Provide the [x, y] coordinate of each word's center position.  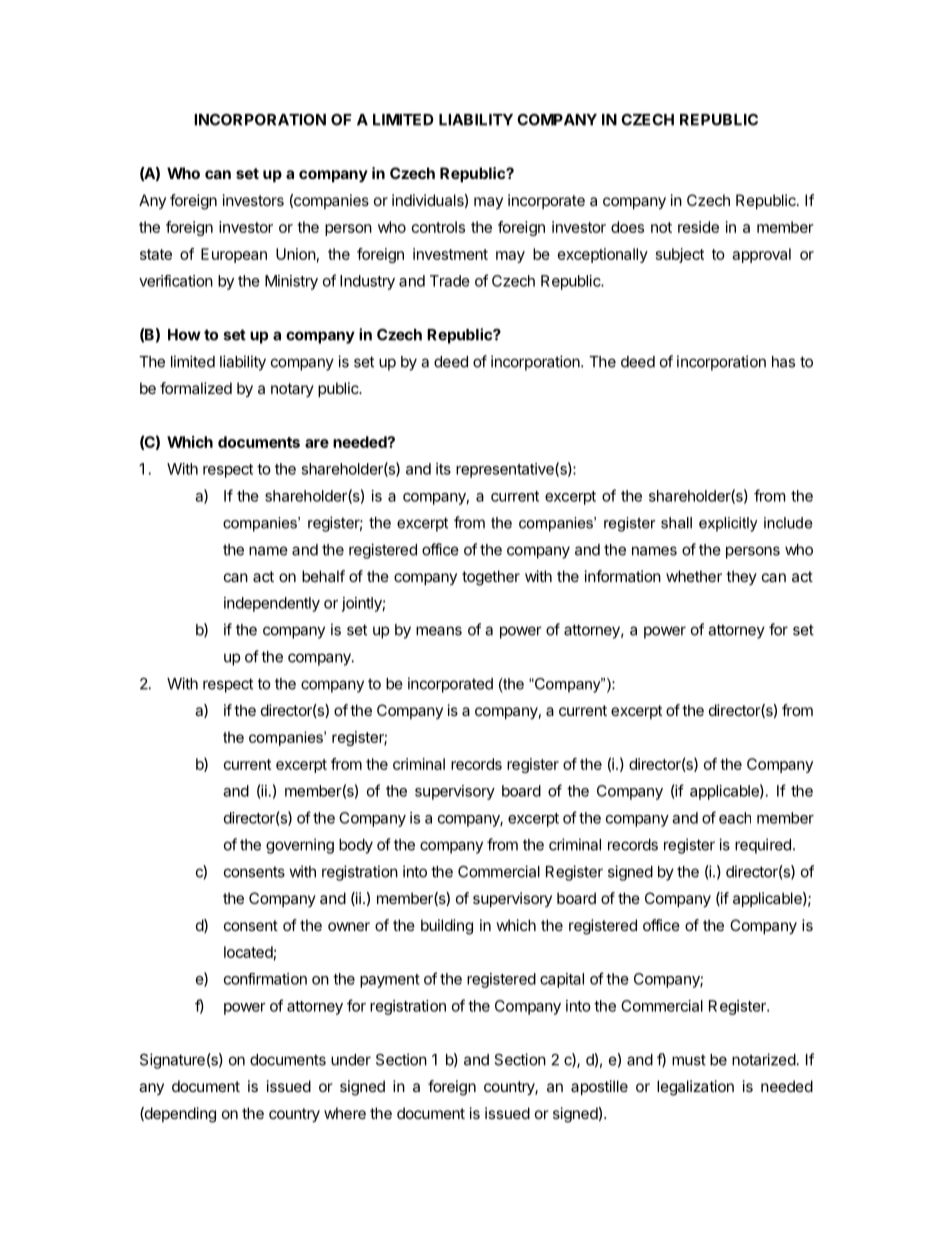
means [439, 631]
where [345, 1113]
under [351, 1060]
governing [300, 846]
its [443, 469]
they [741, 577]
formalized [196, 388]
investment [450, 254]
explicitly [728, 524]
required [763, 846]
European [234, 255]
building [447, 927]
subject [680, 255]
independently [272, 604]
